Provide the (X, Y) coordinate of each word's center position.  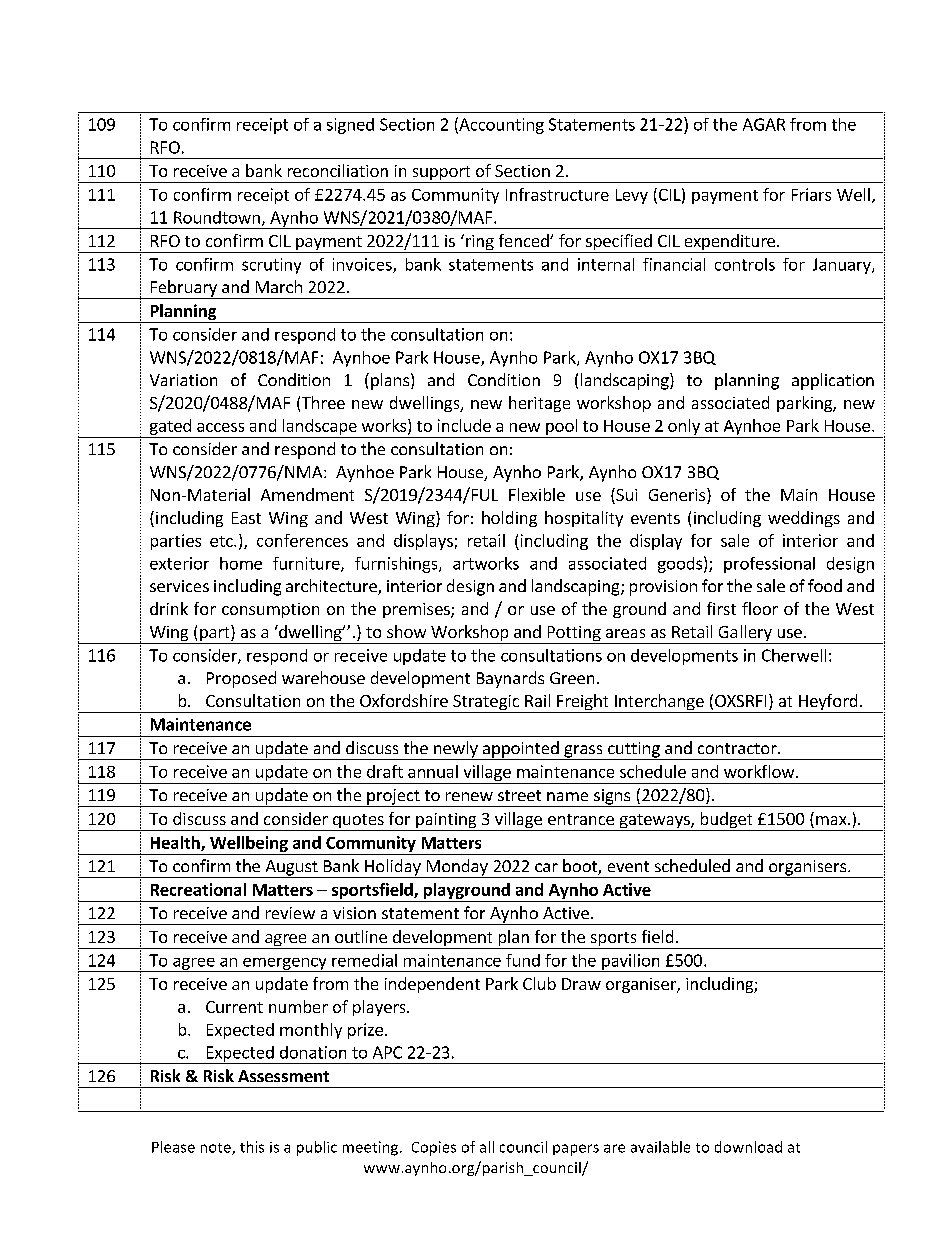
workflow (760, 771)
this (252, 1147)
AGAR (764, 124)
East (246, 518)
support (441, 174)
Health (176, 843)
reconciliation (338, 170)
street (519, 795)
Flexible (537, 494)
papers (576, 1150)
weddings (804, 519)
